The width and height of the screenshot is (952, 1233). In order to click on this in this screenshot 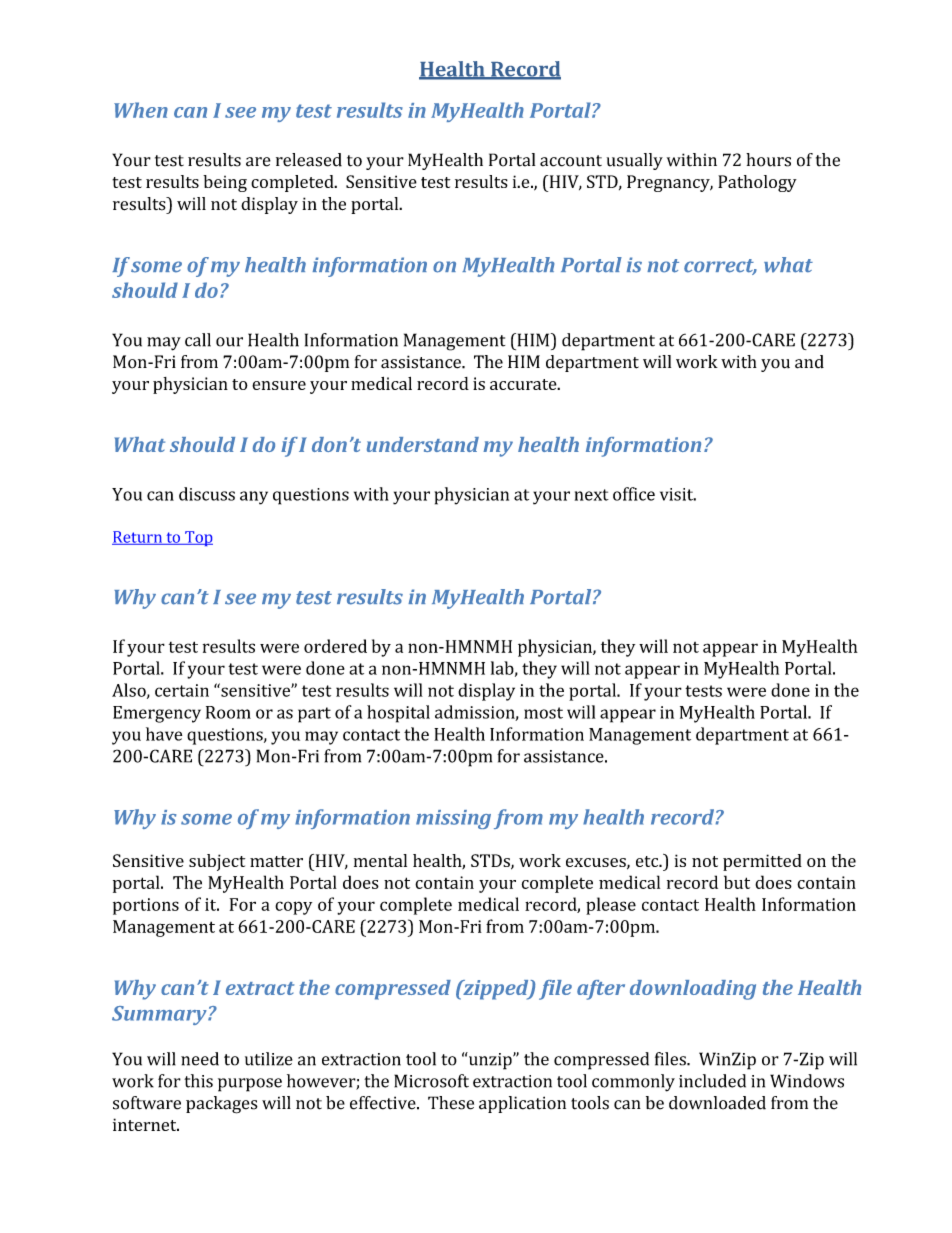, I will do `click(198, 1081)`.
